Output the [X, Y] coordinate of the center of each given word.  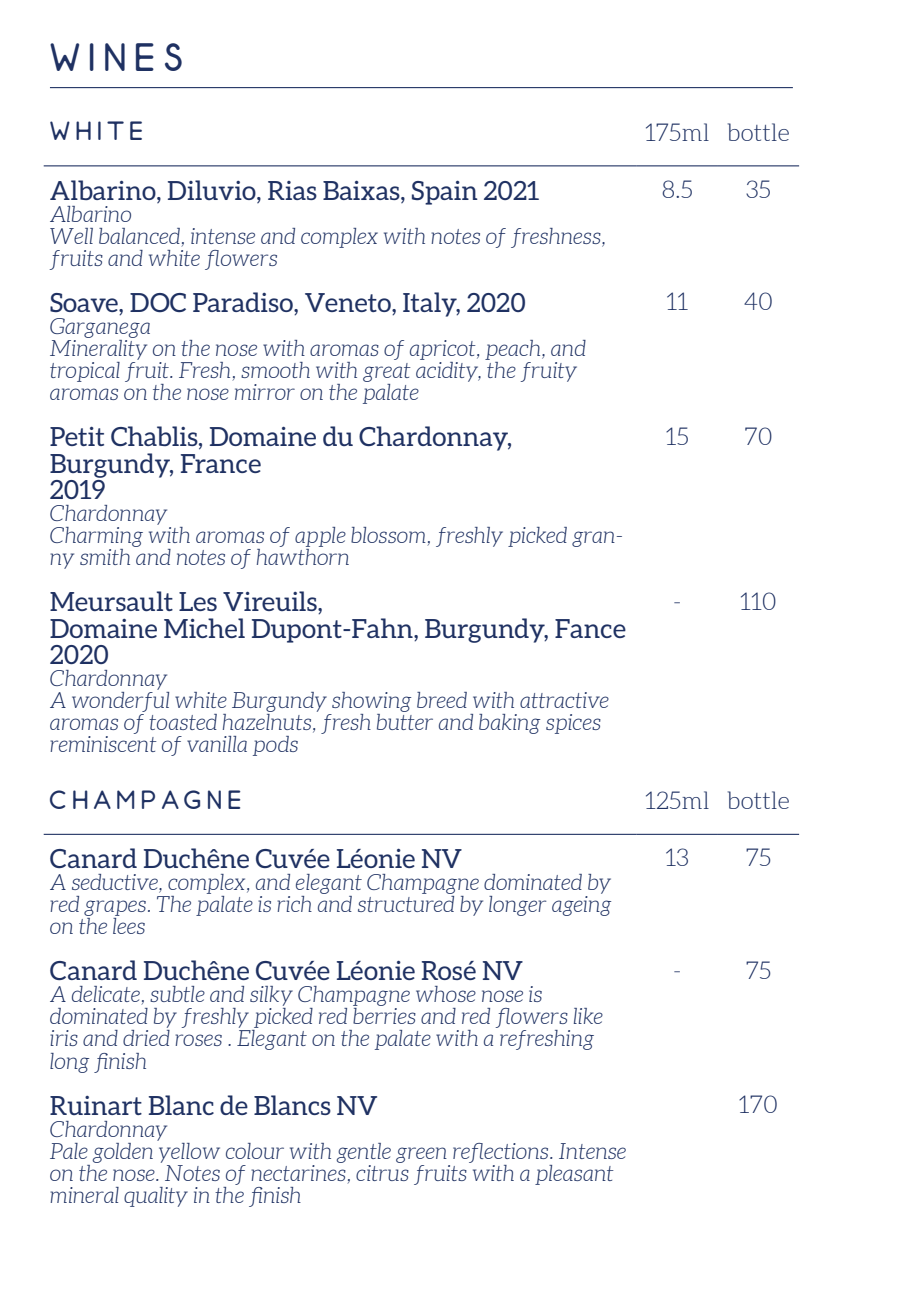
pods [275, 746]
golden [122, 1153]
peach [514, 350]
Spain [445, 193]
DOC [158, 302]
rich [294, 904]
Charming [96, 538]
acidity [448, 372]
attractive [564, 700]
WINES [116, 57]
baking [509, 724]
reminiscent [103, 744]
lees [129, 926]
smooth [275, 370]
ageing [581, 906]
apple [320, 538]
